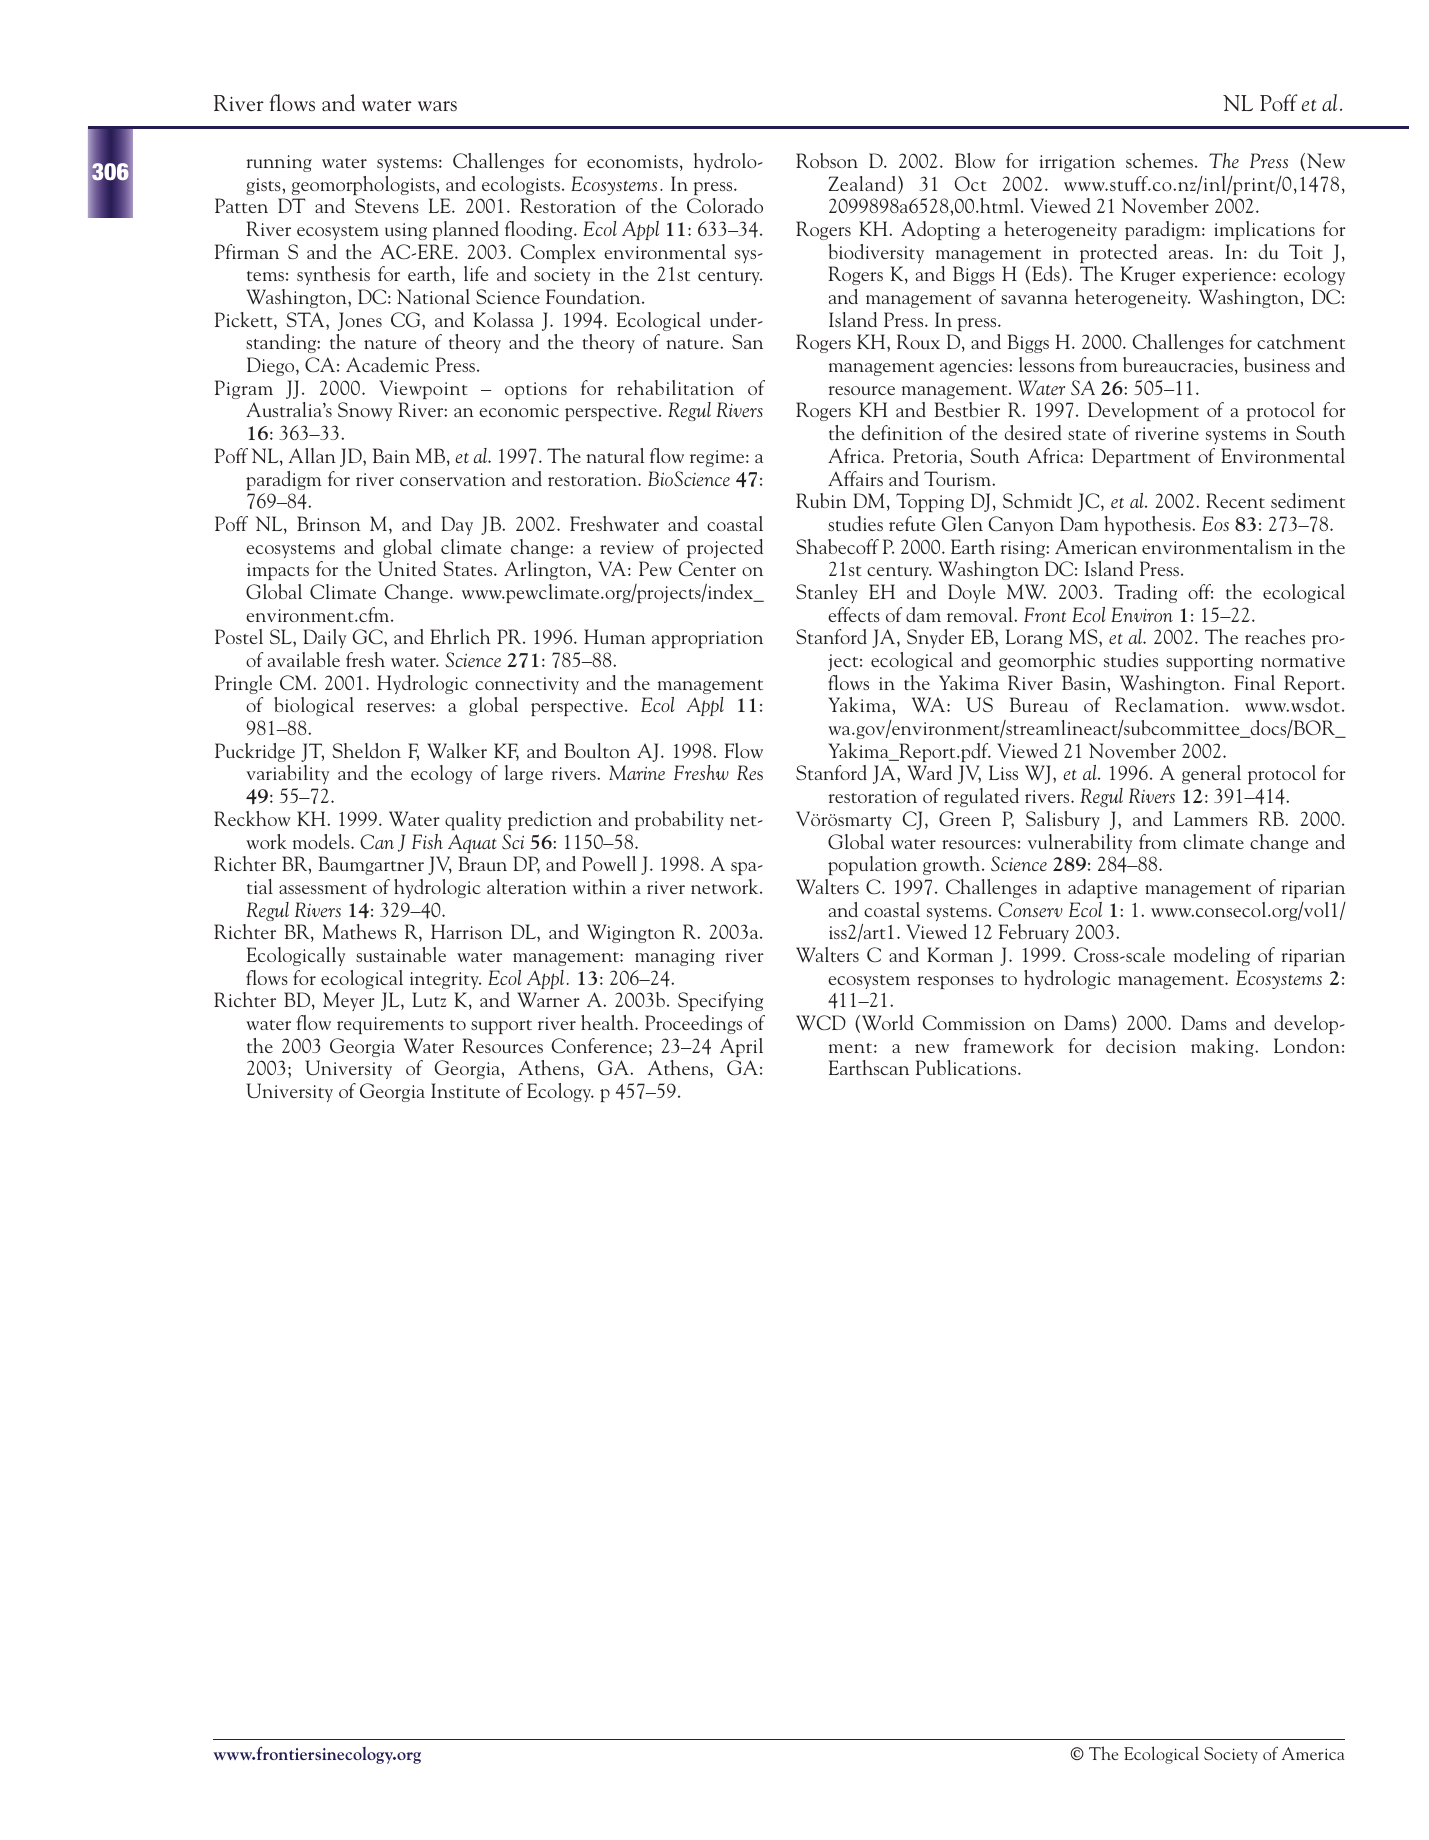 Image resolution: width=1429 pixels, height=1840 pixels. I want to click on Fish, so click(427, 841).
